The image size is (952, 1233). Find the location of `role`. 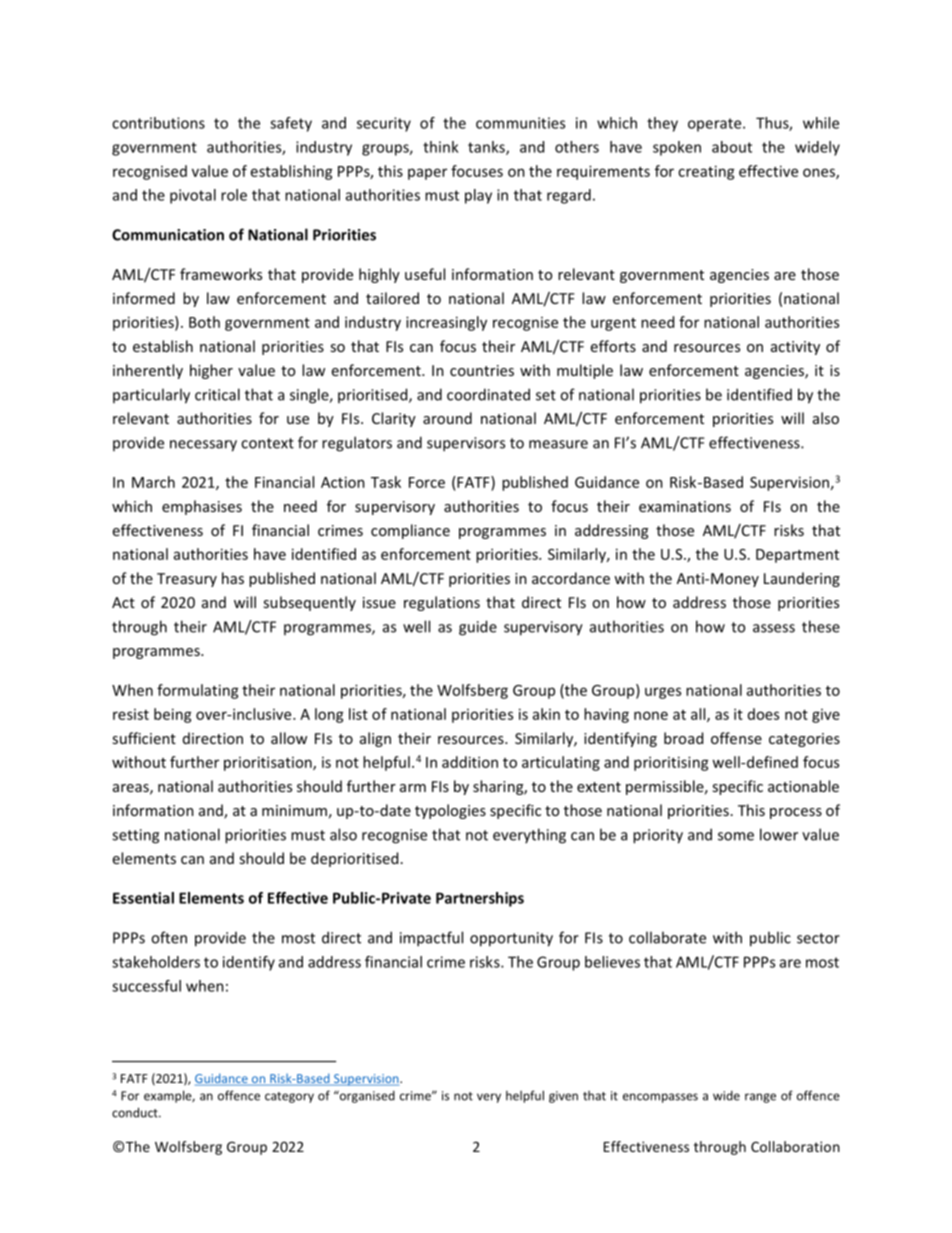

role is located at coordinates (234, 195).
